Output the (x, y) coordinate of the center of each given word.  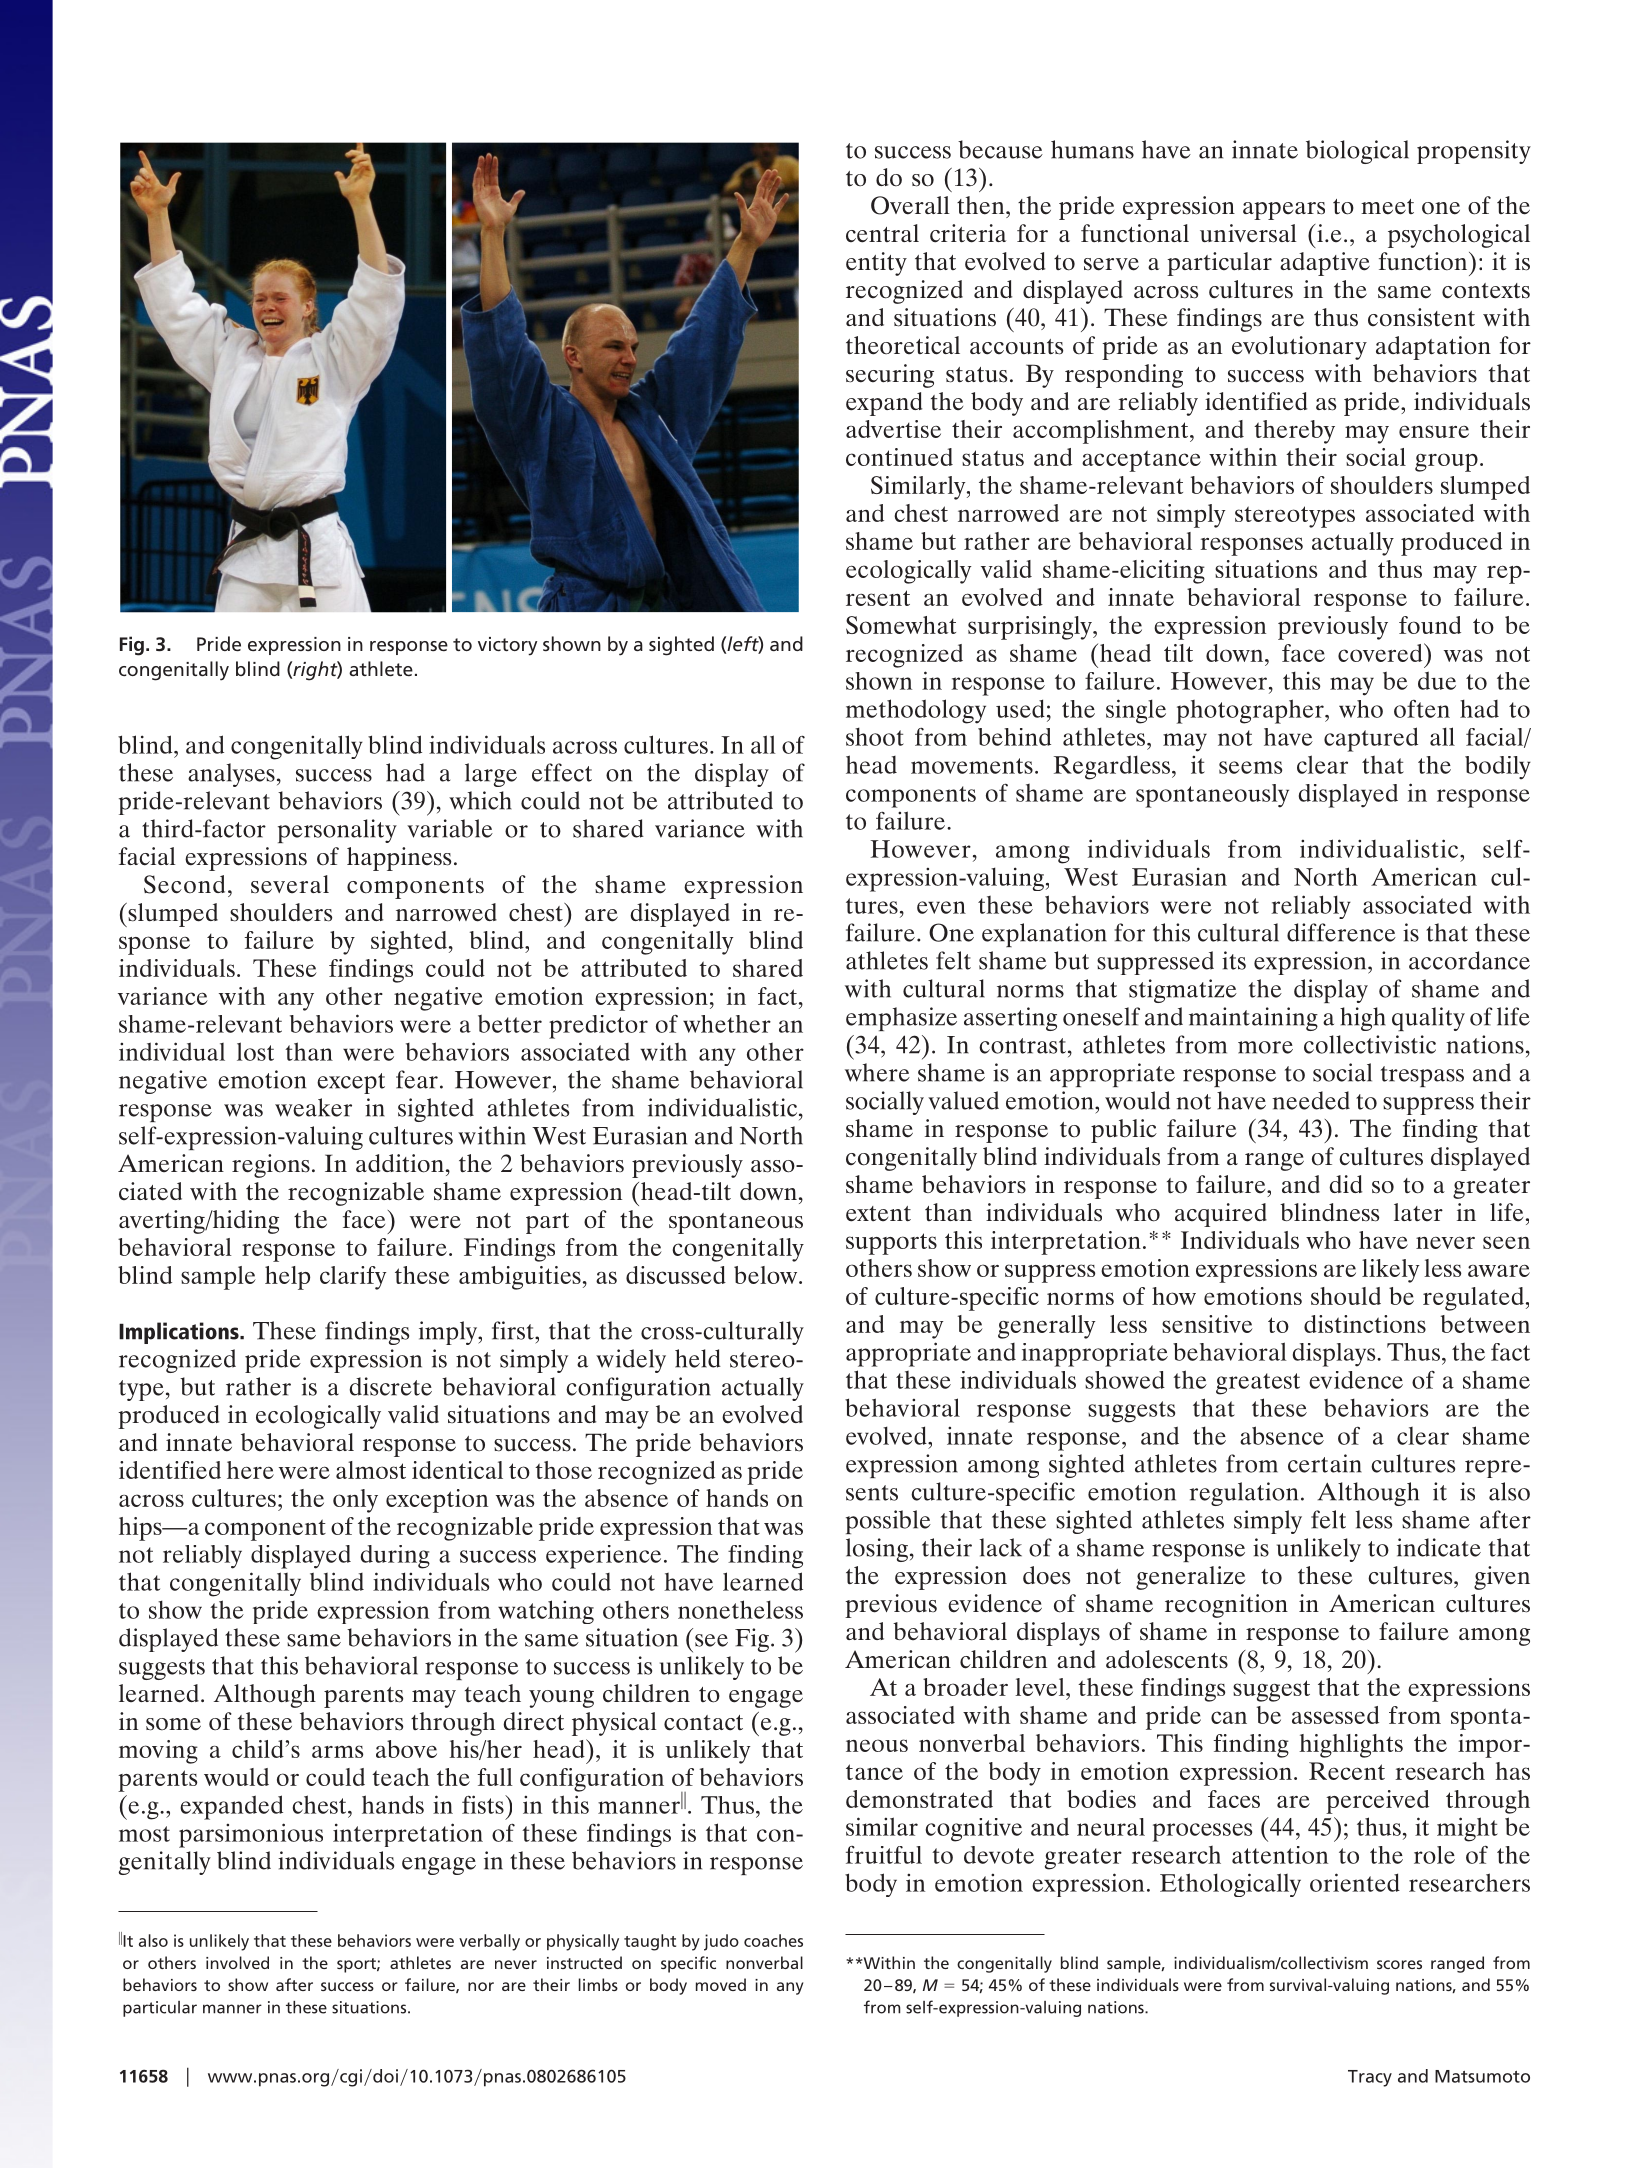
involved (237, 1962)
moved (721, 1984)
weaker (313, 1107)
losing (877, 1550)
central (882, 233)
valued (963, 1100)
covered (1381, 652)
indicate (1439, 1547)
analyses (231, 775)
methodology (916, 711)
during (395, 1557)
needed (1311, 1100)
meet (1387, 207)
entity (876, 264)
